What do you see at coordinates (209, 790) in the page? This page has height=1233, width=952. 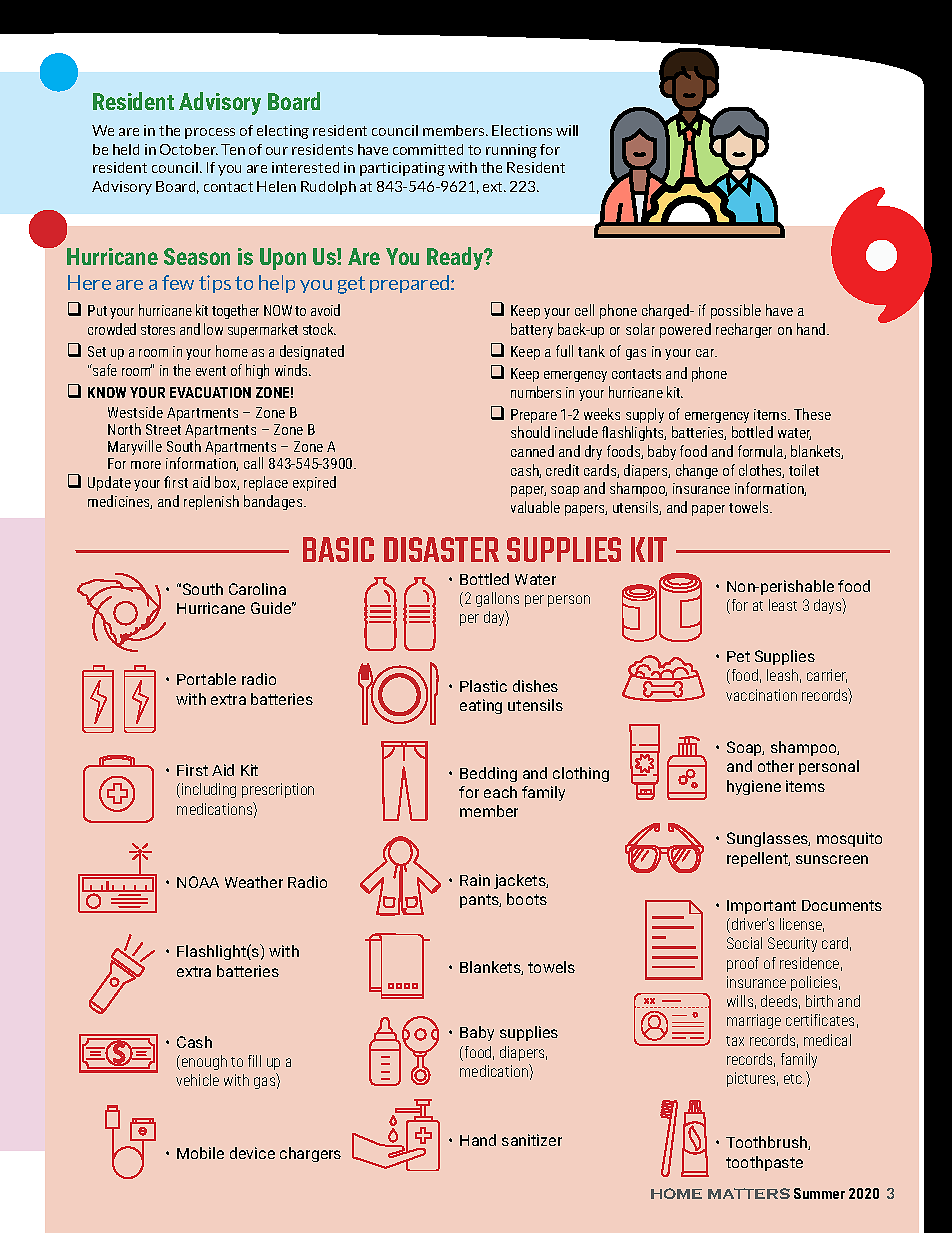 I see `including` at bounding box center [209, 790].
